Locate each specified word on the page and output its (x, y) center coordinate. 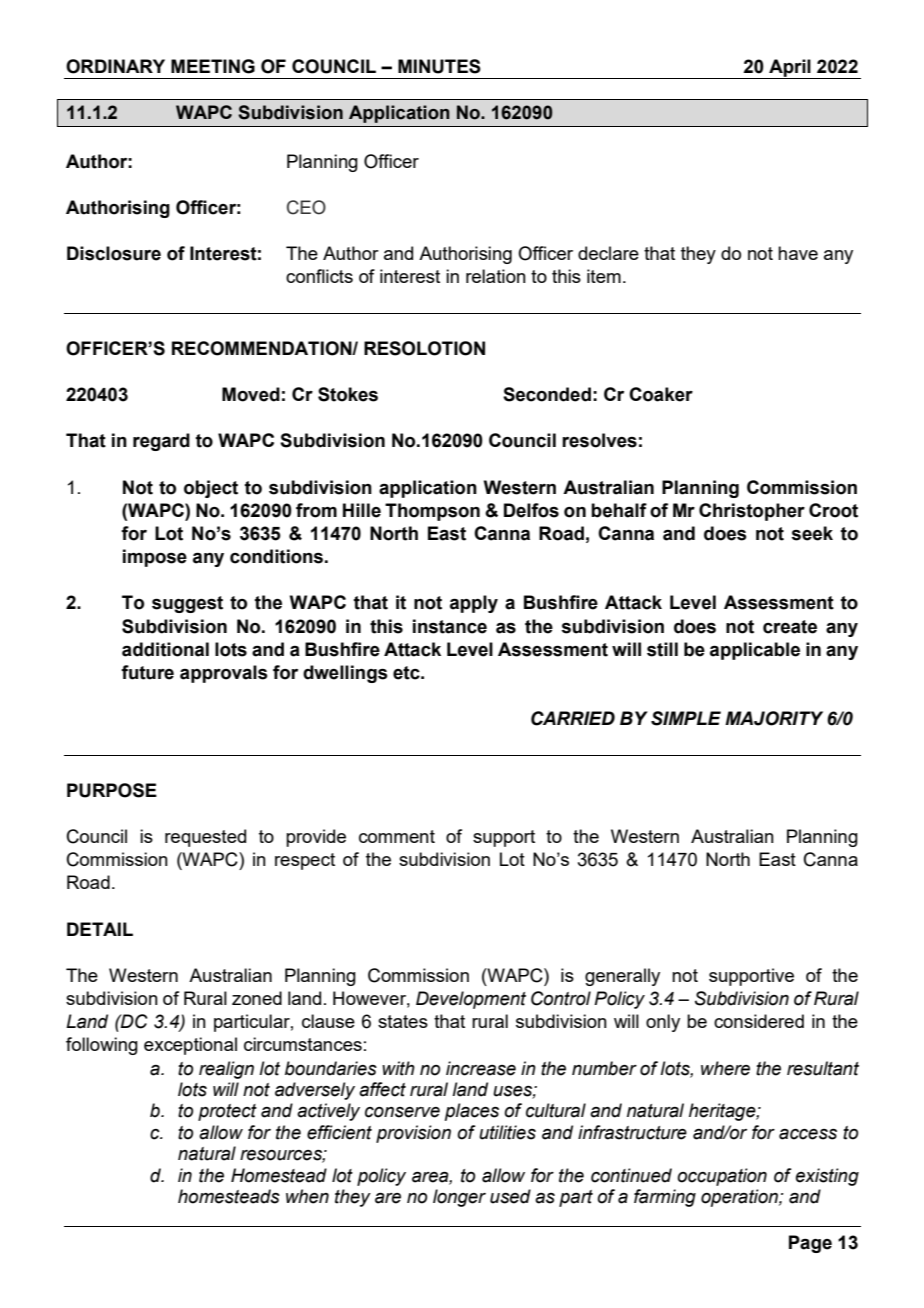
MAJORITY (774, 718)
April (790, 69)
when (307, 1196)
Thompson (432, 512)
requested (205, 838)
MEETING (213, 66)
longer (459, 1198)
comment (397, 836)
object (211, 489)
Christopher (752, 512)
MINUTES (439, 66)
